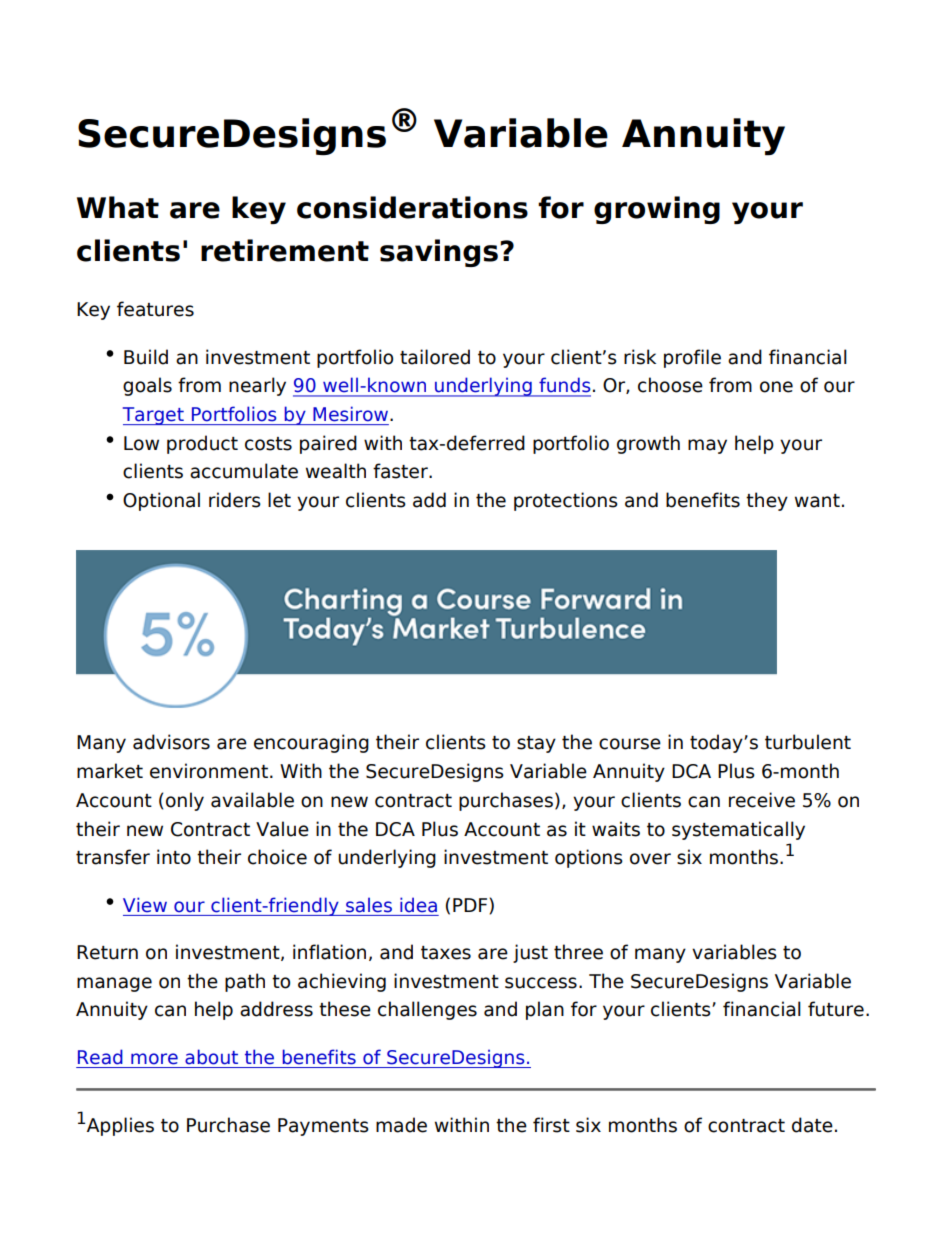  I want to click on product, so click(202, 444).
